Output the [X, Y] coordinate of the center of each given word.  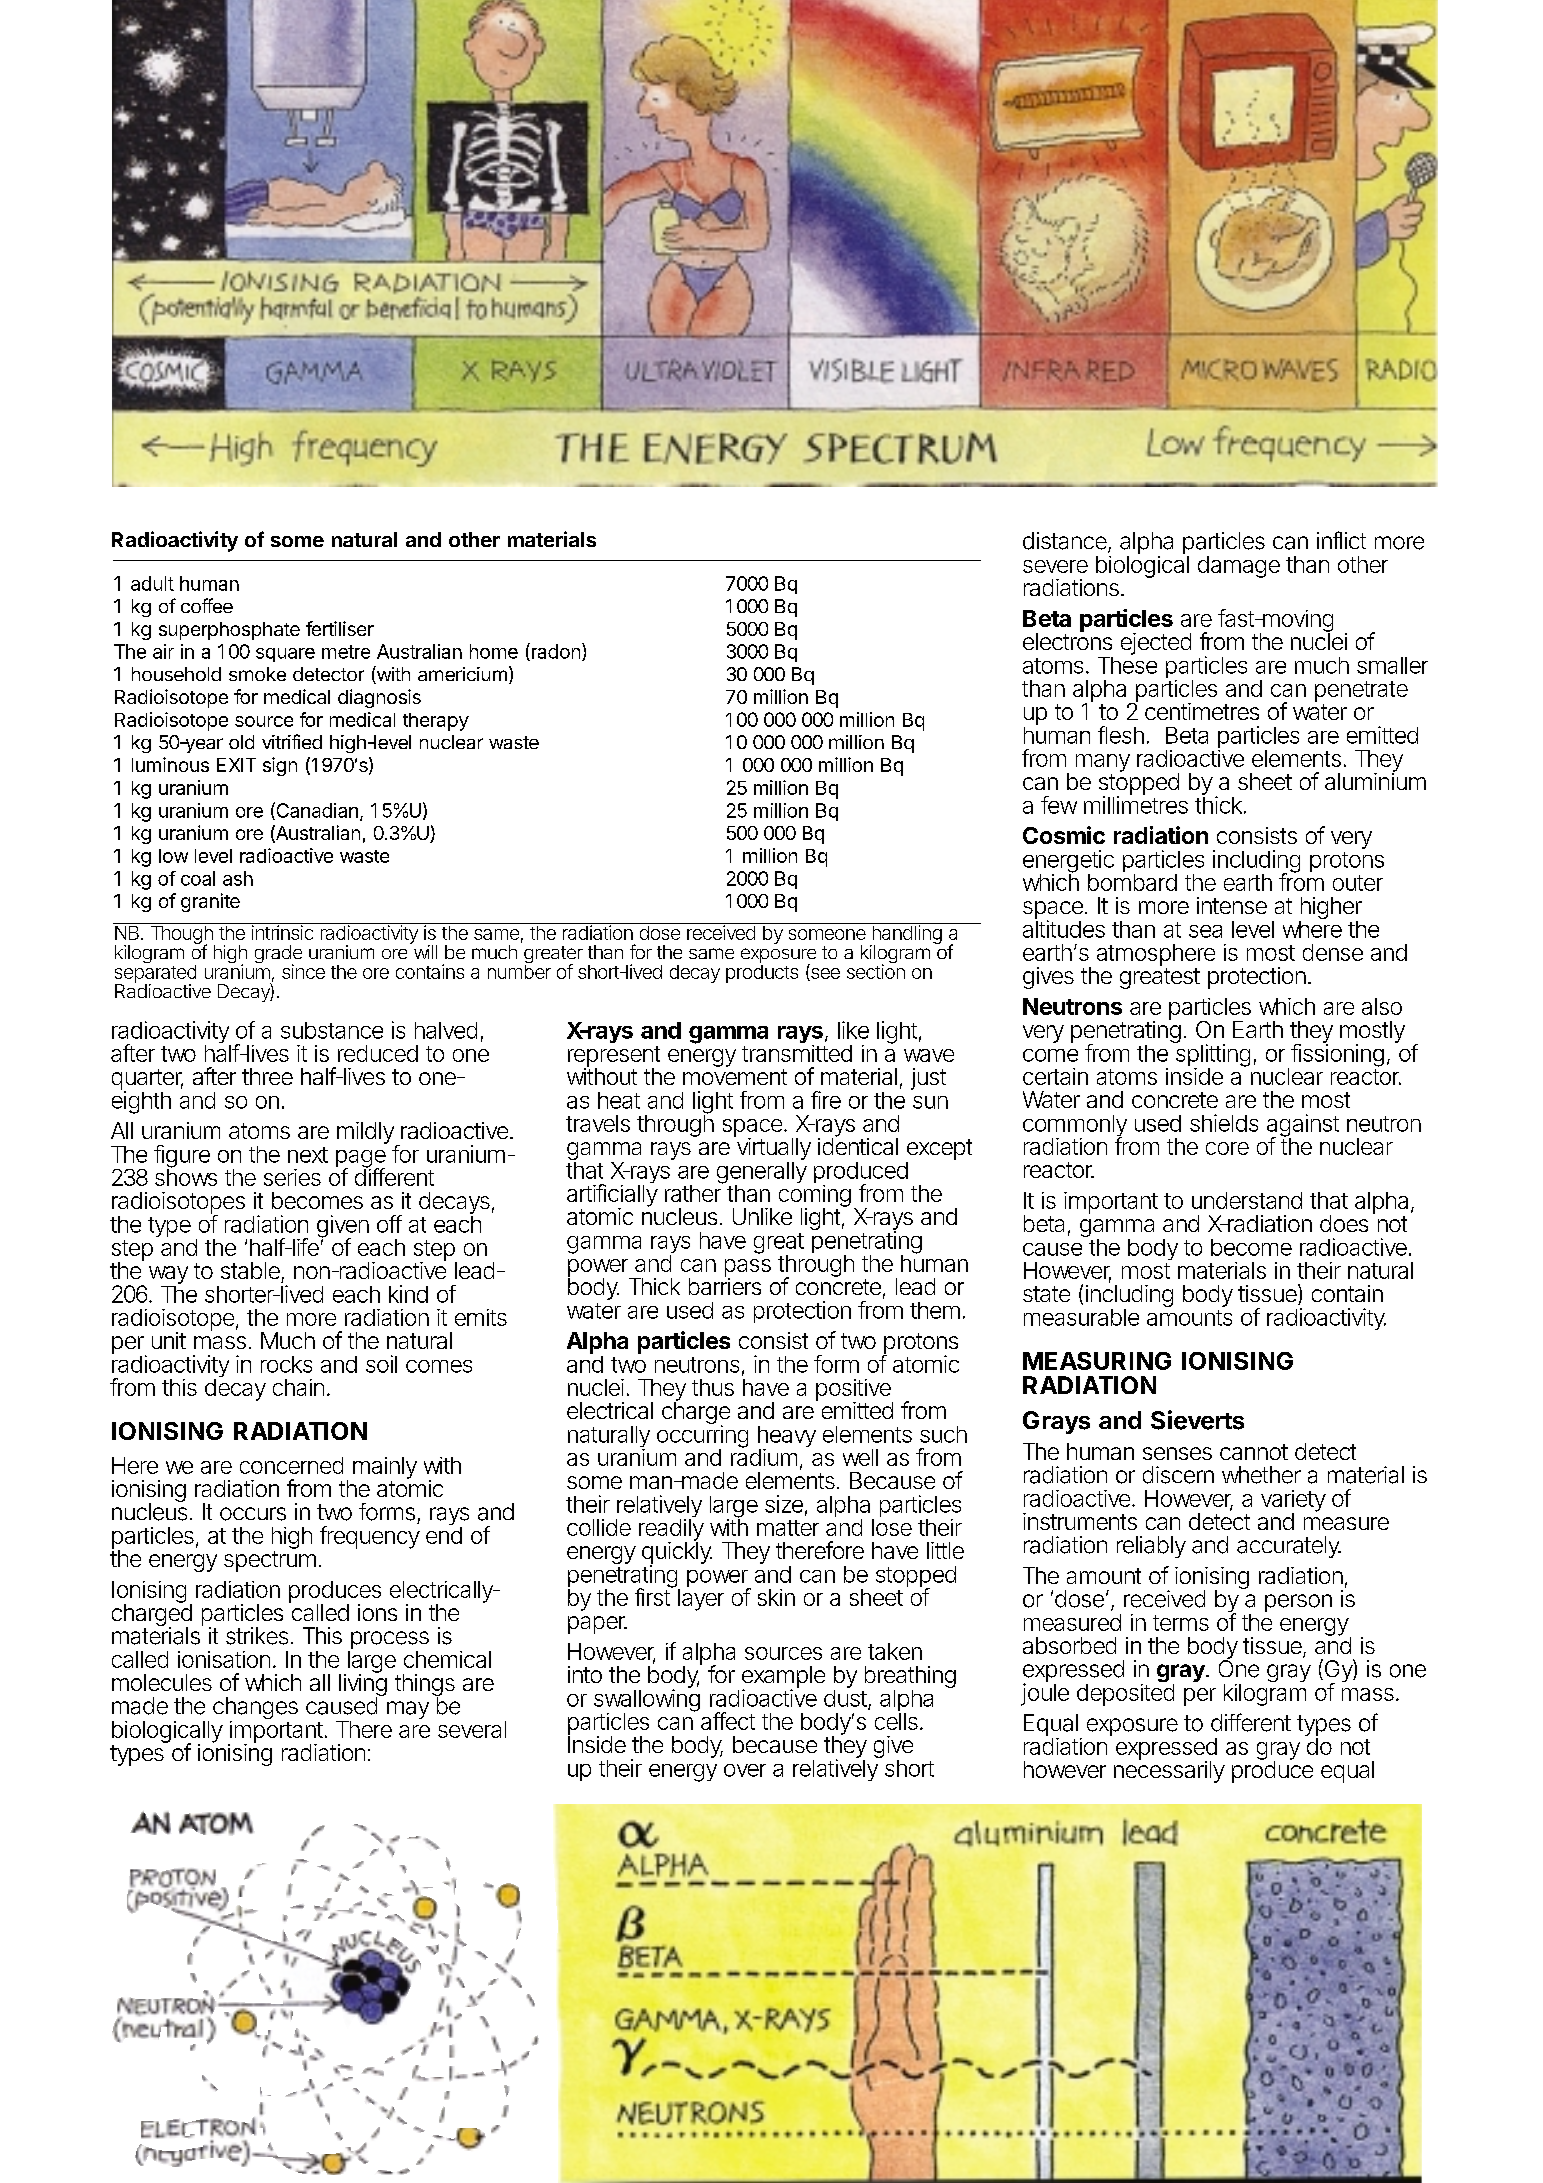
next [308, 1155]
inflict [1341, 540]
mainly [384, 1469]
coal [198, 878]
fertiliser [340, 628]
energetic [1067, 862]
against [1303, 1126]
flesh [1120, 735]
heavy [786, 1438]
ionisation [223, 1659]
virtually [771, 1149]
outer [1358, 883]
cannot [1254, 1452]
